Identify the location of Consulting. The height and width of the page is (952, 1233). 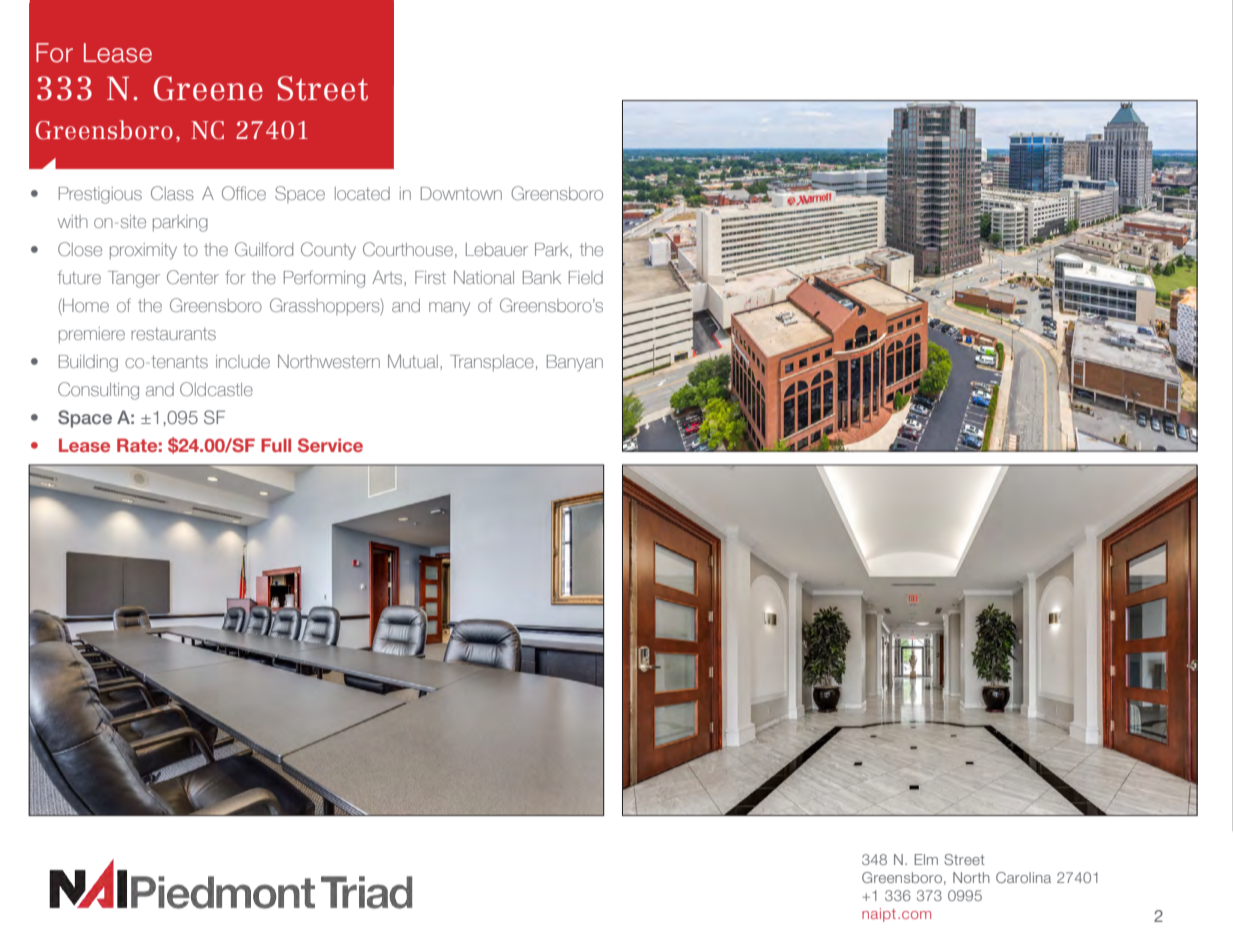
(98, 391).
